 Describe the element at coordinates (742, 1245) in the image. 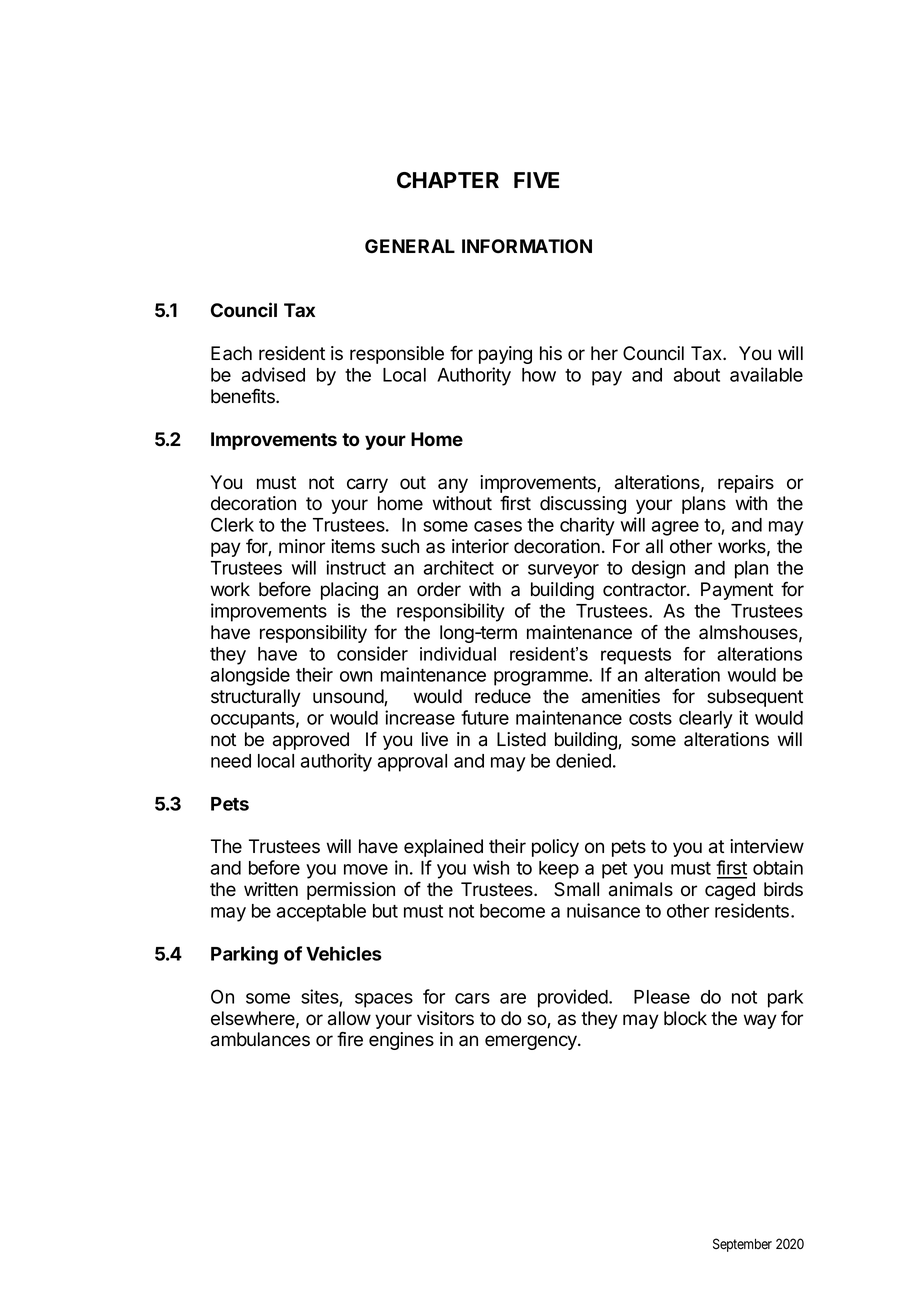

I see `September` at that location.
